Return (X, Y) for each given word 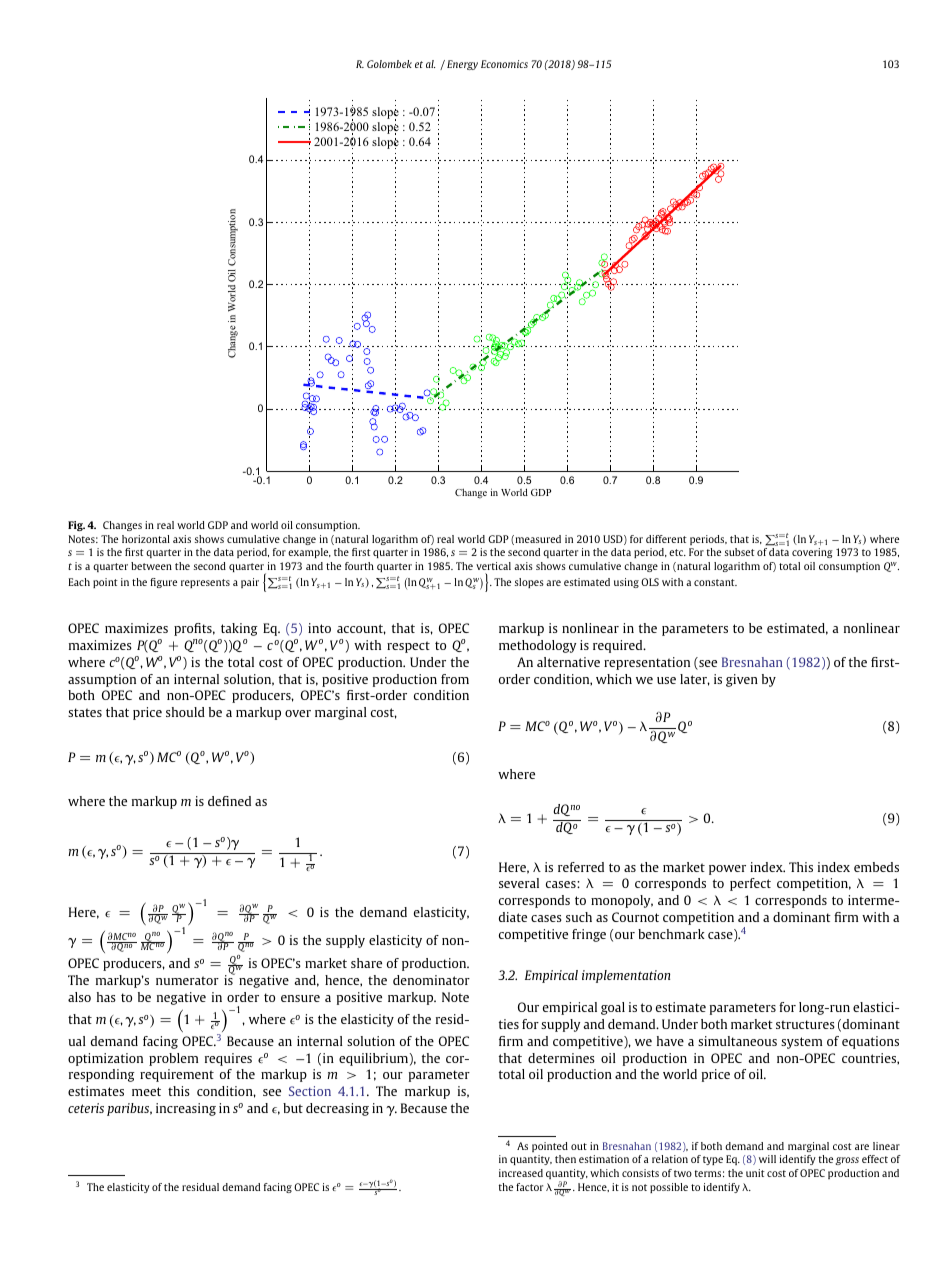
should (185, 712)
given (742, 680)
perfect (750, 884)
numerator (187, 980)
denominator (431, 980)
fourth (359, 566)
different (666, 539)
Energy (462, 65)
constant (715, 582)
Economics (504, 64)
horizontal (146, 539)
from (455, 679)
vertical (493, 566)
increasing (186, 1109)
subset (740, 552)
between (151, 566)
